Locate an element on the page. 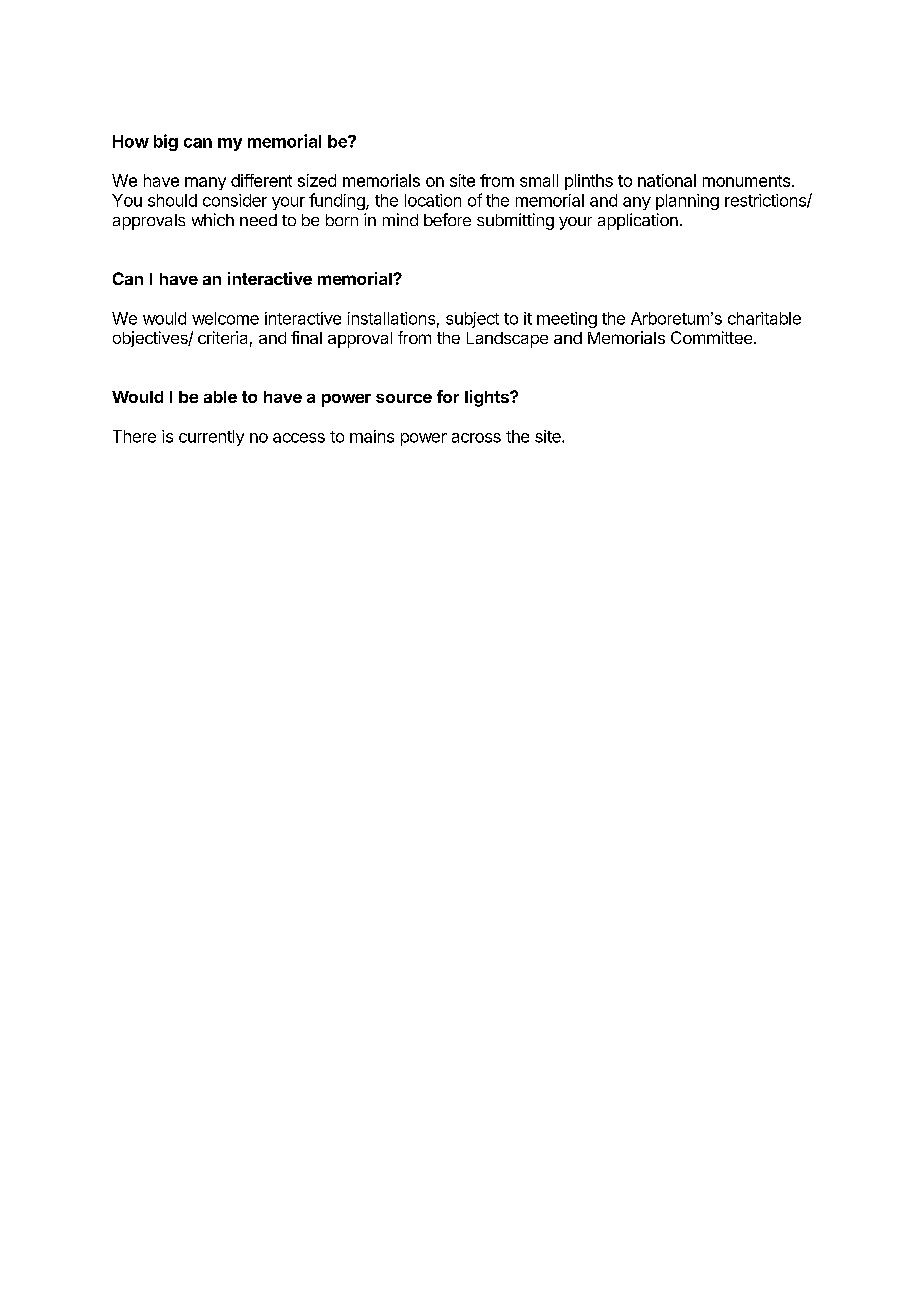 The width and height of the page is (924, 1308). welcome is located at coordinates (225, 318).
